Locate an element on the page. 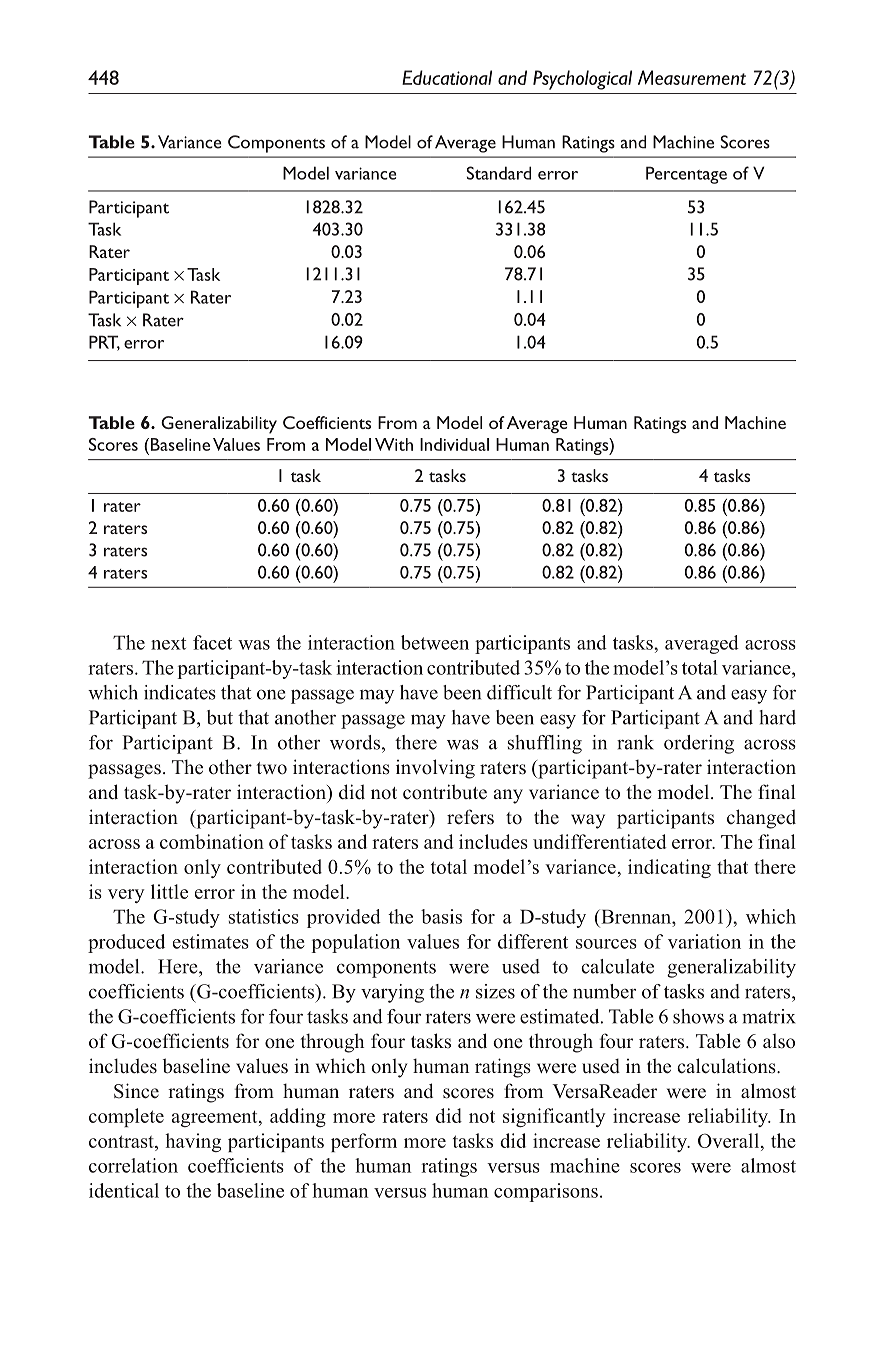 This page has width=896, height=1345. perform is located at coordinates (364, 1142).
